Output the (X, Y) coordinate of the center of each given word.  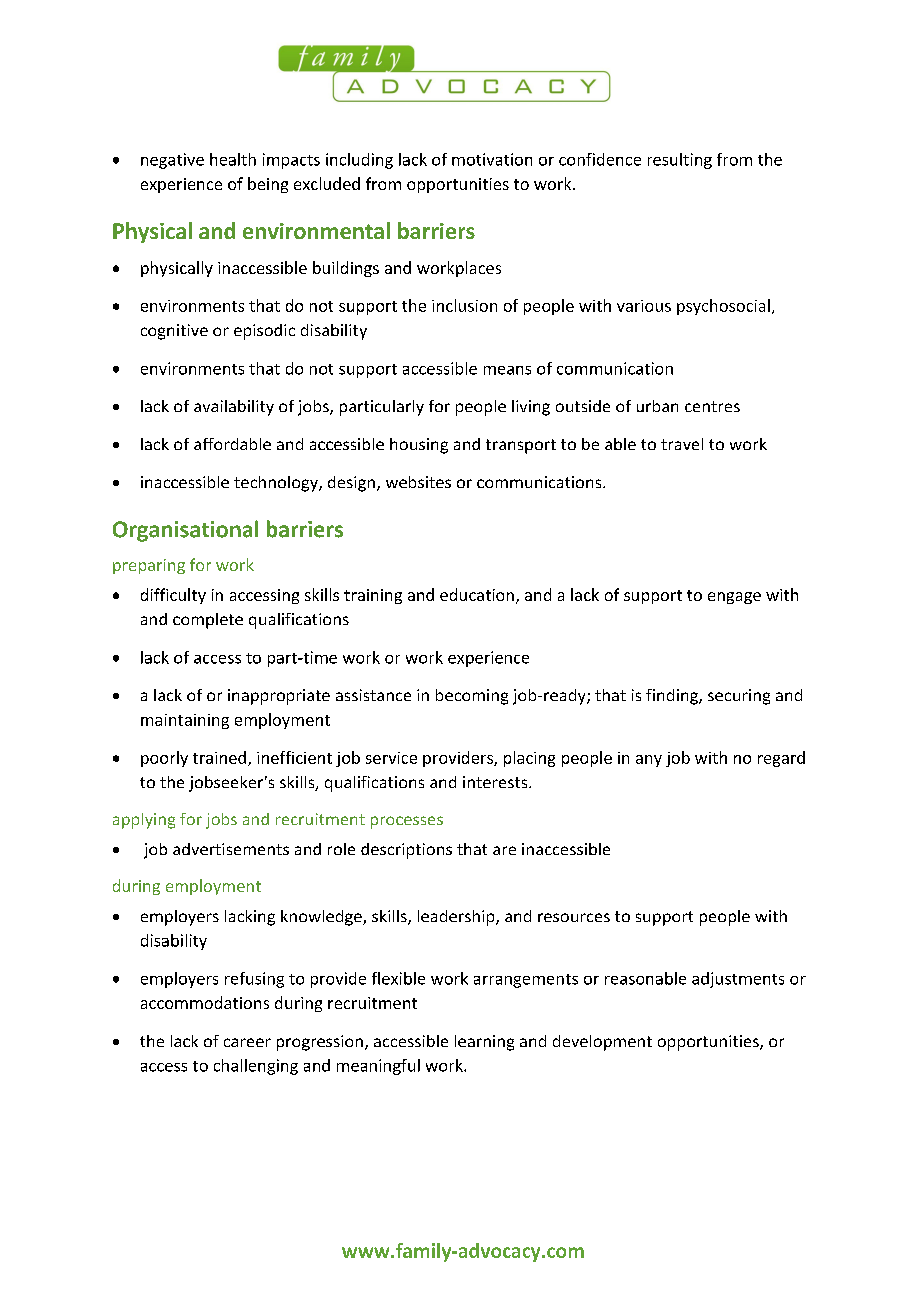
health (233, 159)
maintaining (185, 721)
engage (734, 598)
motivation (492, 159)
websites (418, 482)
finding (673, 697)
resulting (680, 161)
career (247, 1042)
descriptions (406, 851)
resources (574, 917)
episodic (264, 332)
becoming (472, 697)
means (507, 370)
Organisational (185, 531)
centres (712, 406)
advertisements (231, 849)
